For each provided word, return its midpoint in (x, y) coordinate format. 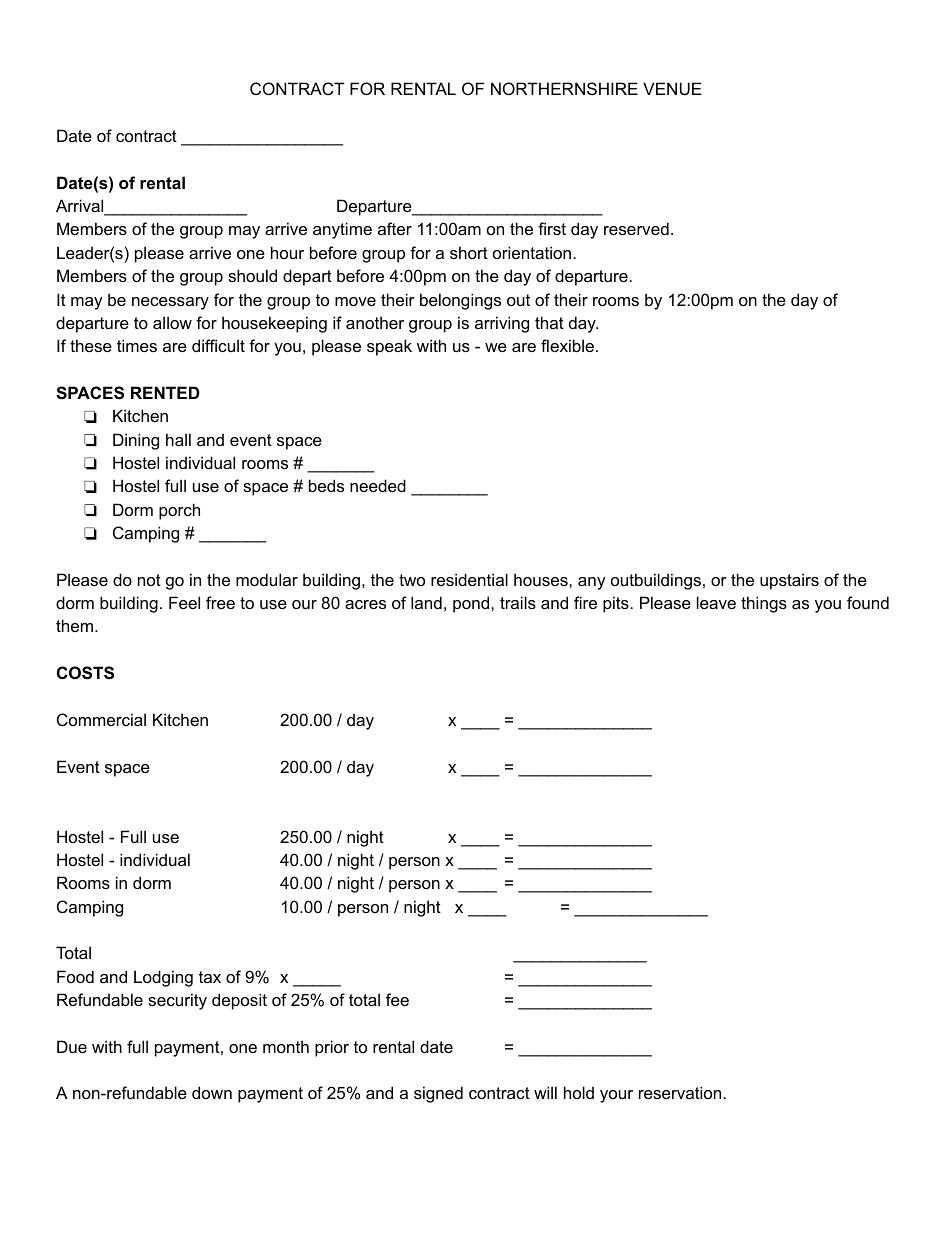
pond (472, 604)
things (764, 604)
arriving (502, 324)
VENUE (672, 88)
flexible (567, 345)
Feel (184, 602)
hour (287, 252)
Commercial (101, 719)
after (395, 228)
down (212, 1092)
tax (210, 977)
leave (716, 602)
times (137, 345)
